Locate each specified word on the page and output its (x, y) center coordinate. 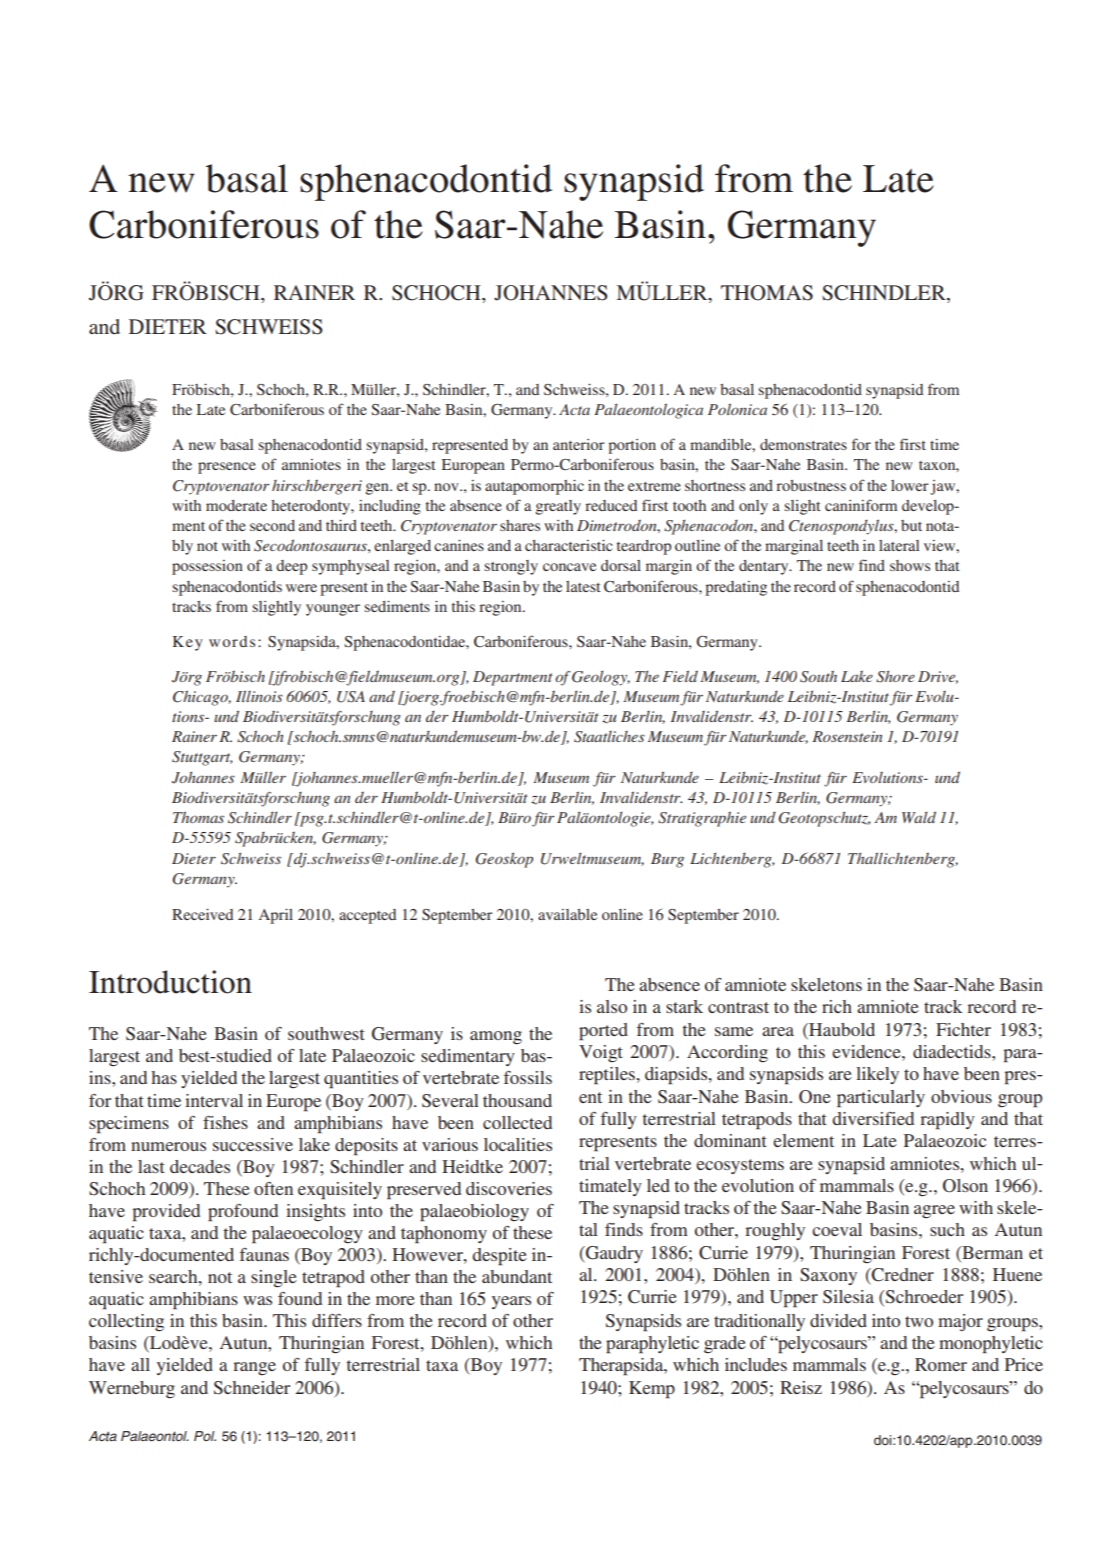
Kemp (652, 1390)
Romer (941, 1364)
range (254, 1368)
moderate (236, 505)
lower (910, 485)
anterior (579, 444)
